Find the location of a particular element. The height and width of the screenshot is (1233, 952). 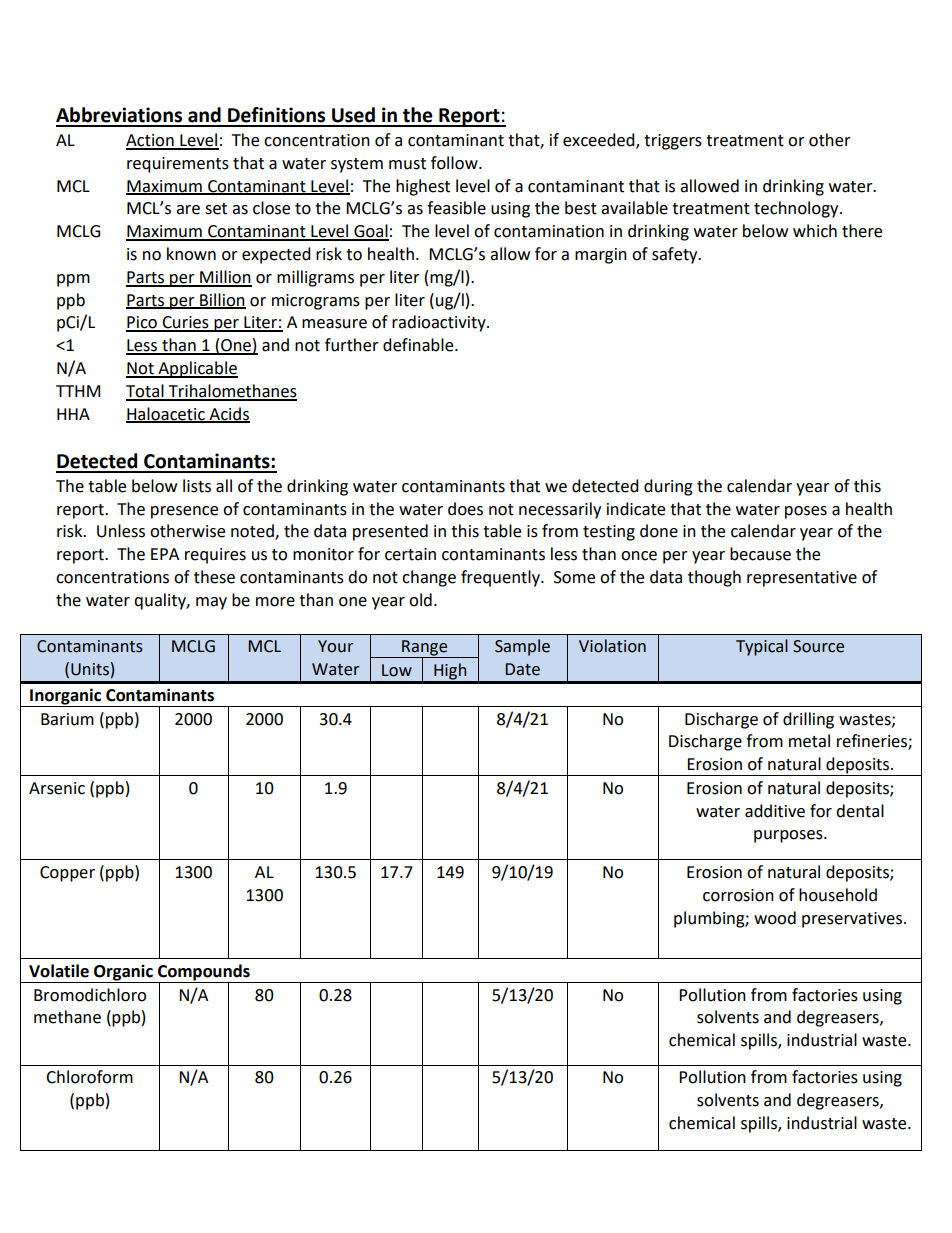

may is located at coordinates (211, 603).
